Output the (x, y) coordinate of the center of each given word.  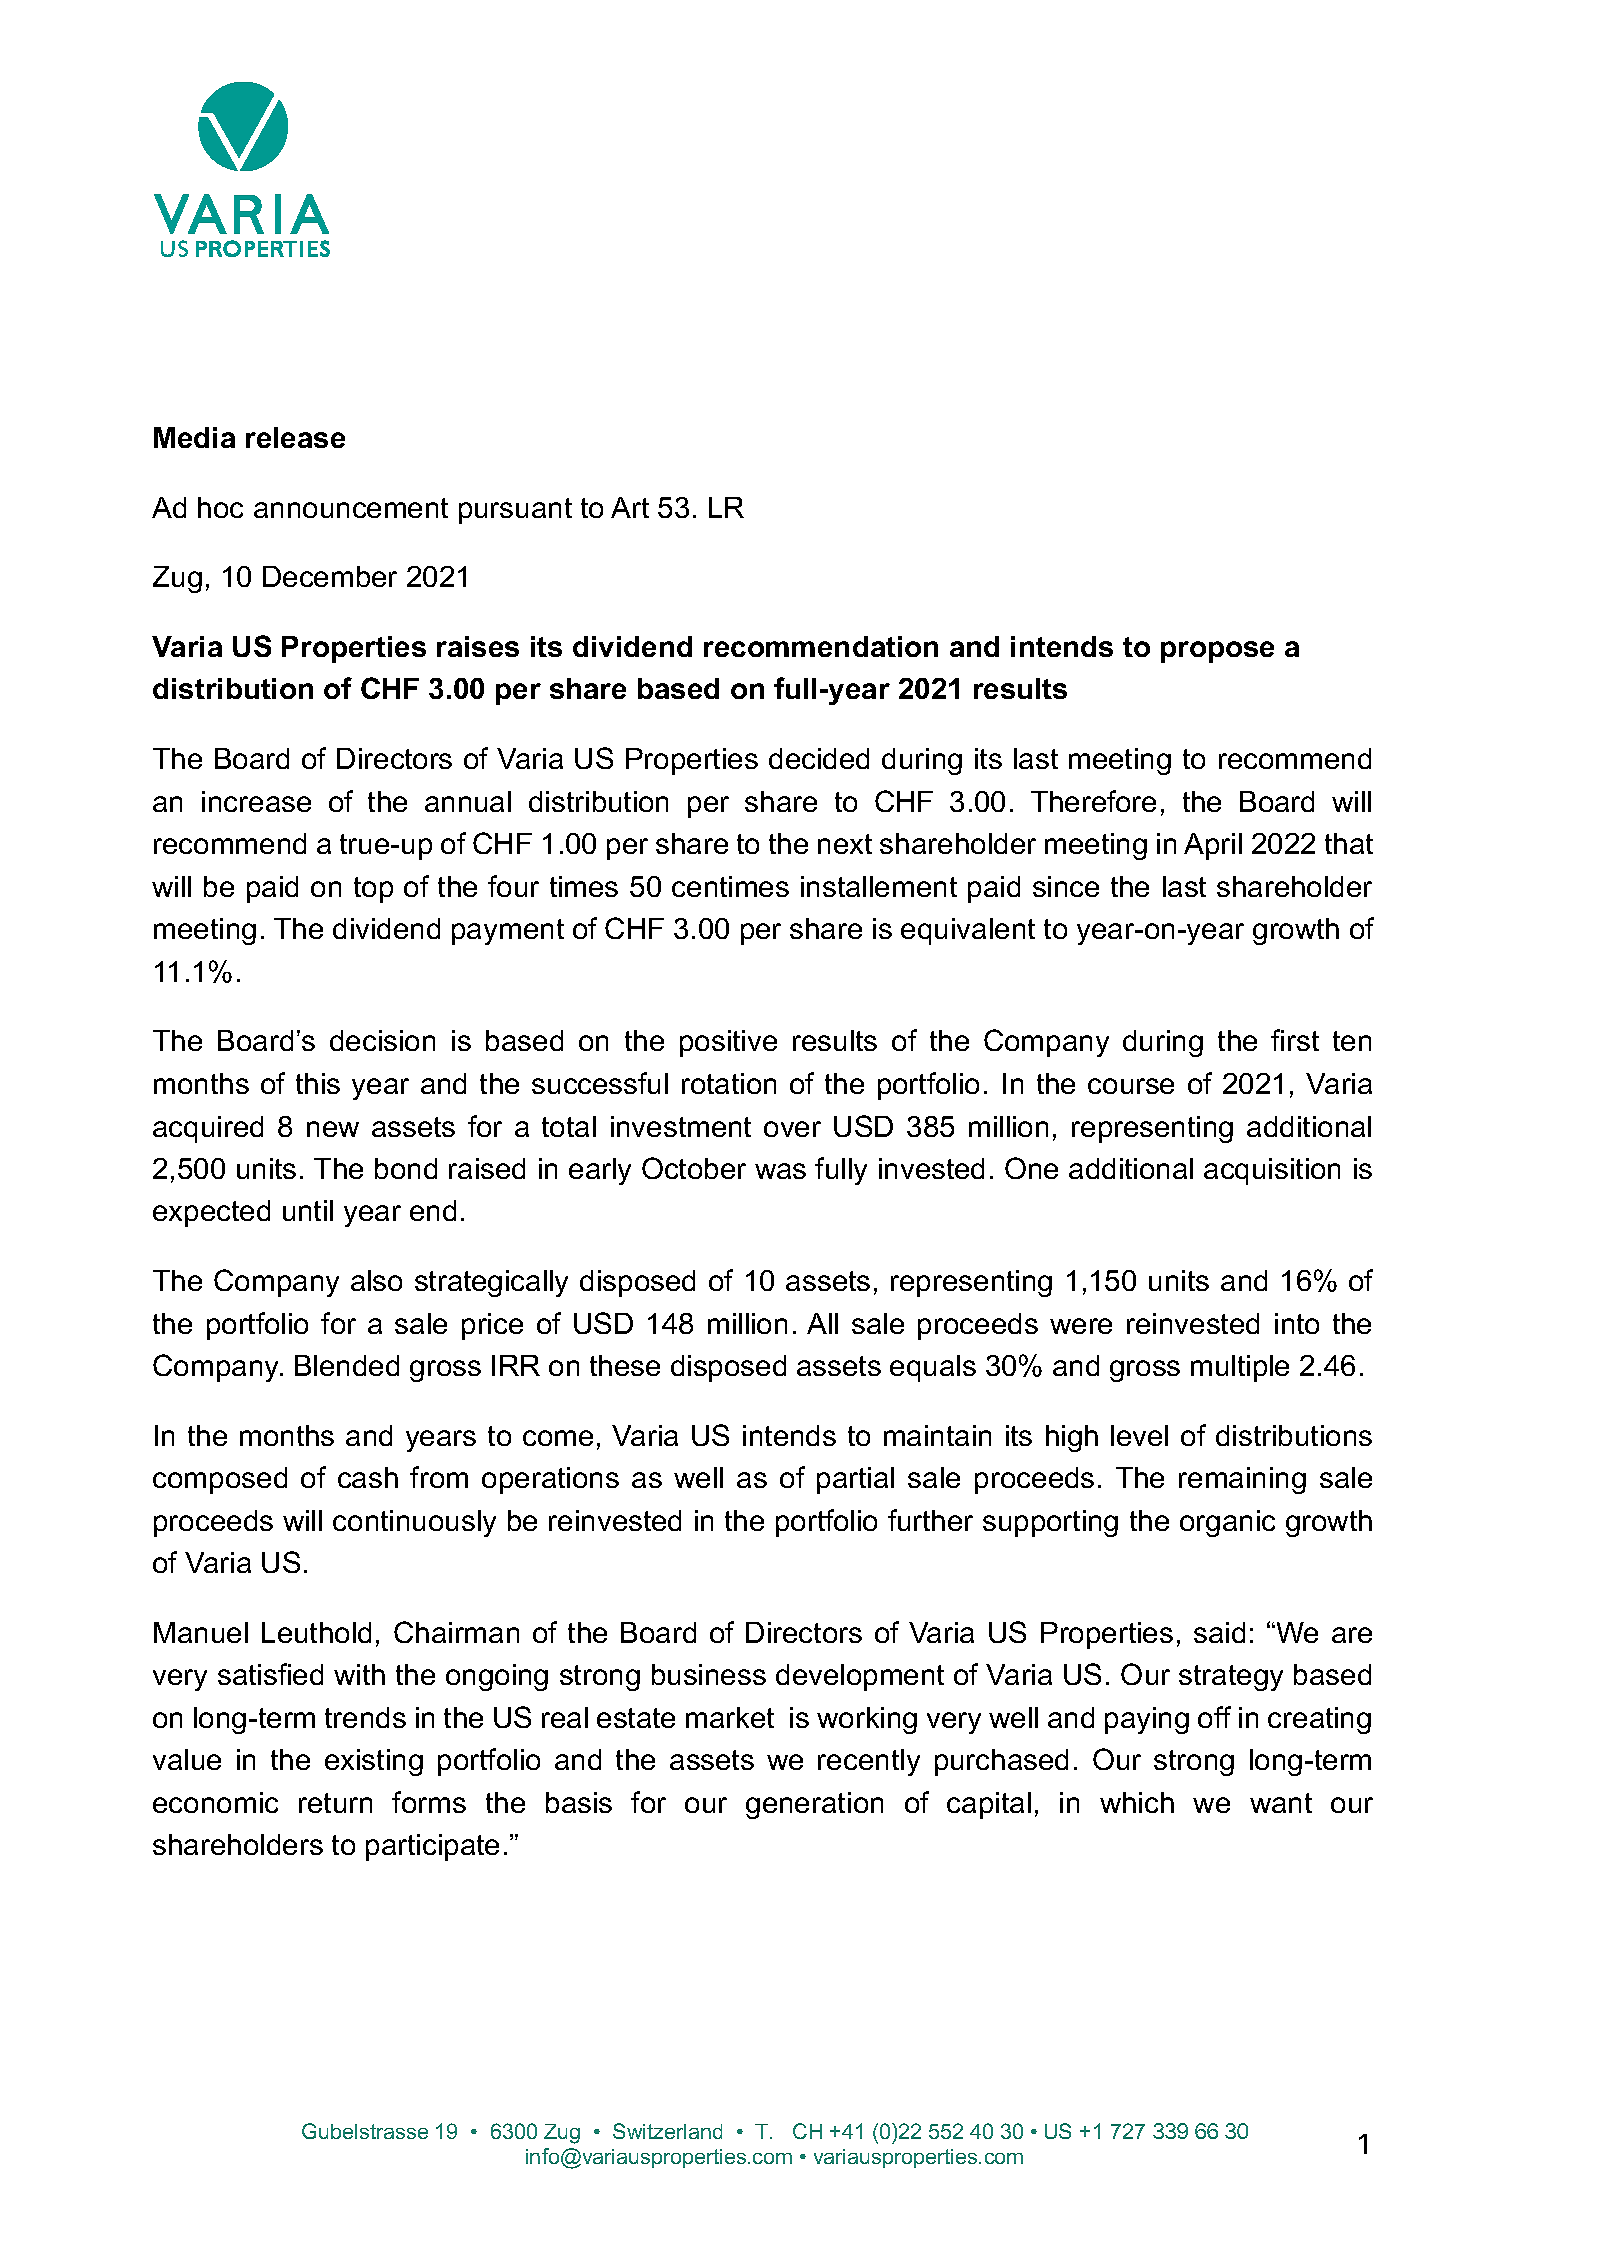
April (1213, 846)
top (373, 890)
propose (1217, 652)
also (376, 1280)
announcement (351, 508)
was (780, 1171)
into (1297, 1323)
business (709, 1674)
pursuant (515, 511)
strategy (1231, 1678)
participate (432, 1847)
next (845, 844)
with (359, 1674)
